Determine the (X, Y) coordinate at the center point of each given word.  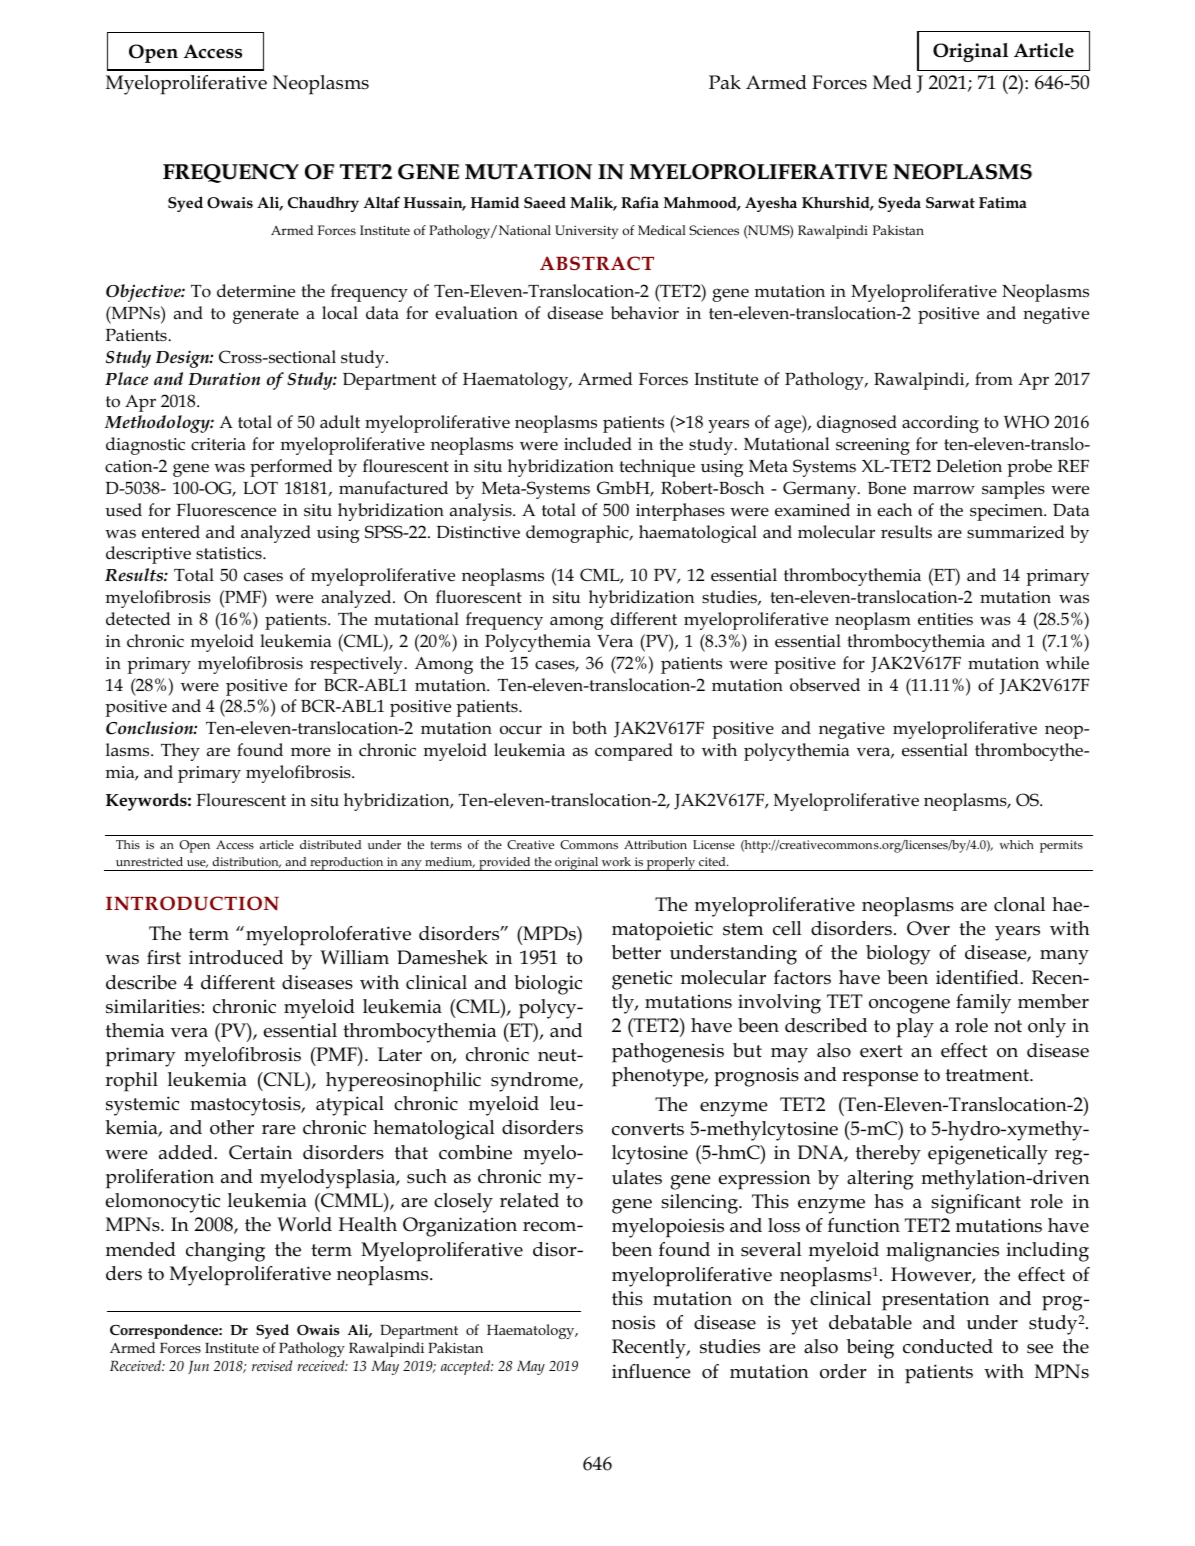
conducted (948, 1346)
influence (651, 1371)
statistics (230, 553)
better (636, 952)
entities (945, 619)
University (586, 232)
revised (272, 1365)
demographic (578, 534)
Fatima (1003, 202)
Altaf (382, 202)
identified (978, 977)
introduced (236, 957)
